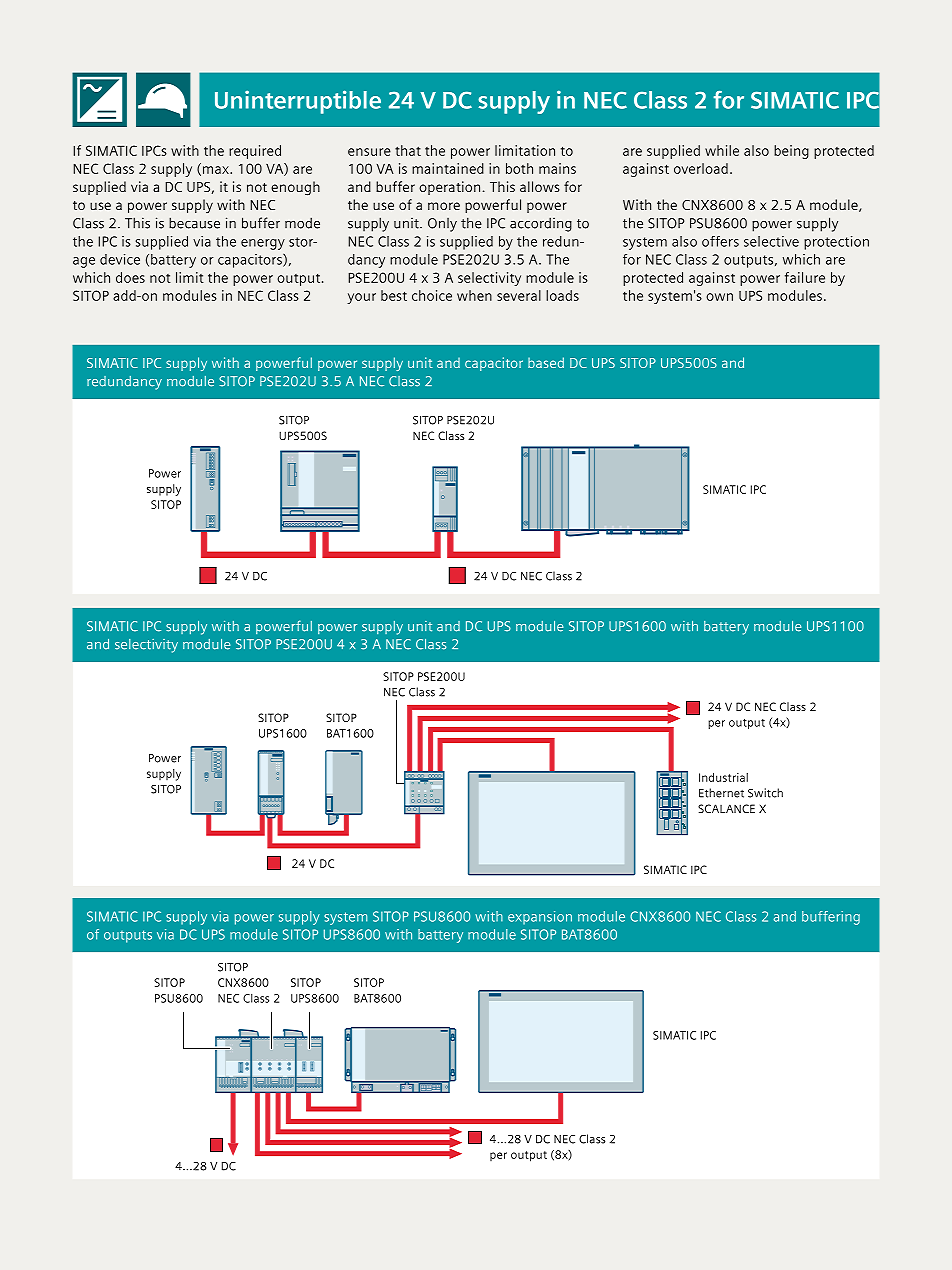  Describe the element at coordinates (448, 168) in the screenshot. I see `maintained` at that location.
